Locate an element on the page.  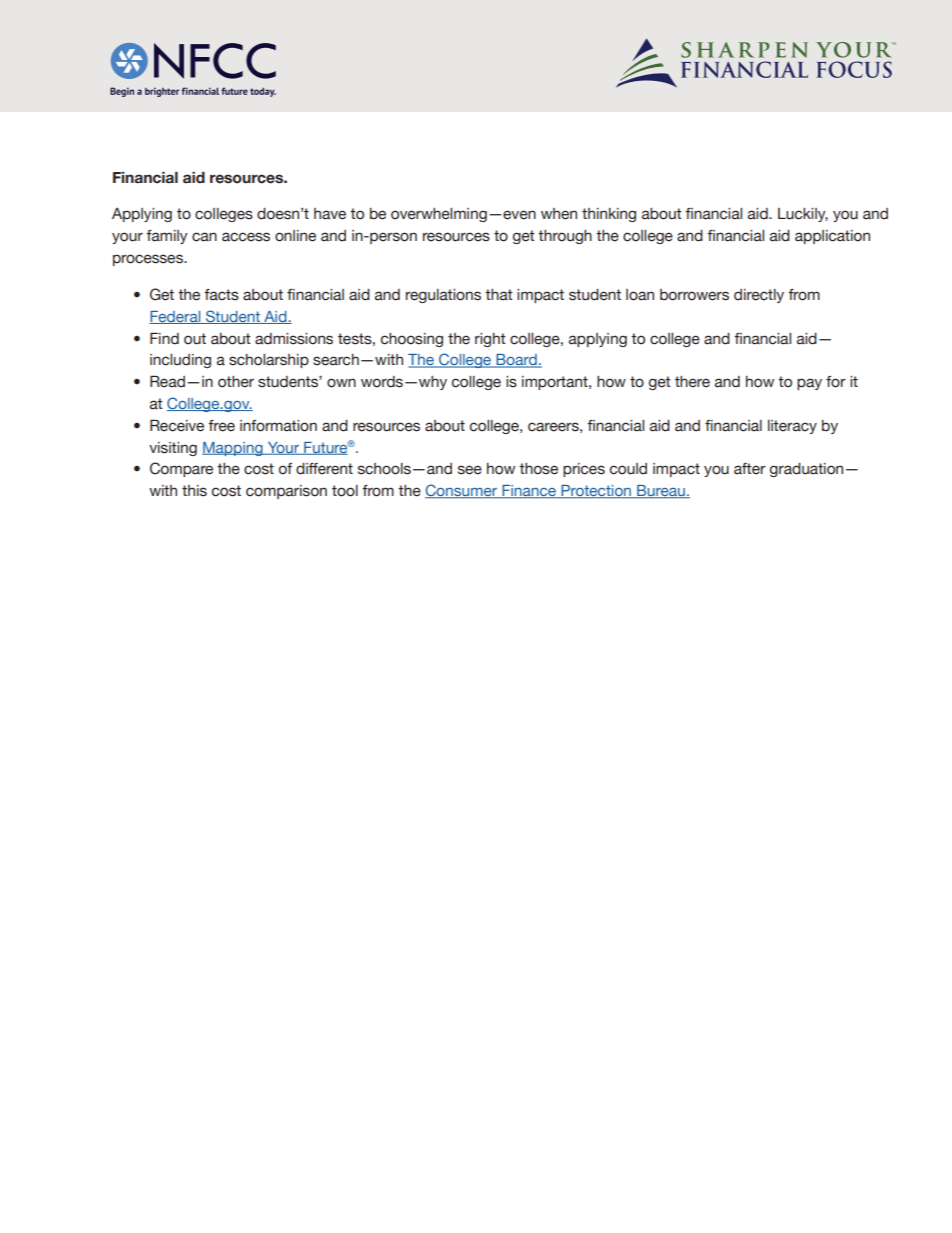
literacy is located at coordinates (792, 427).
